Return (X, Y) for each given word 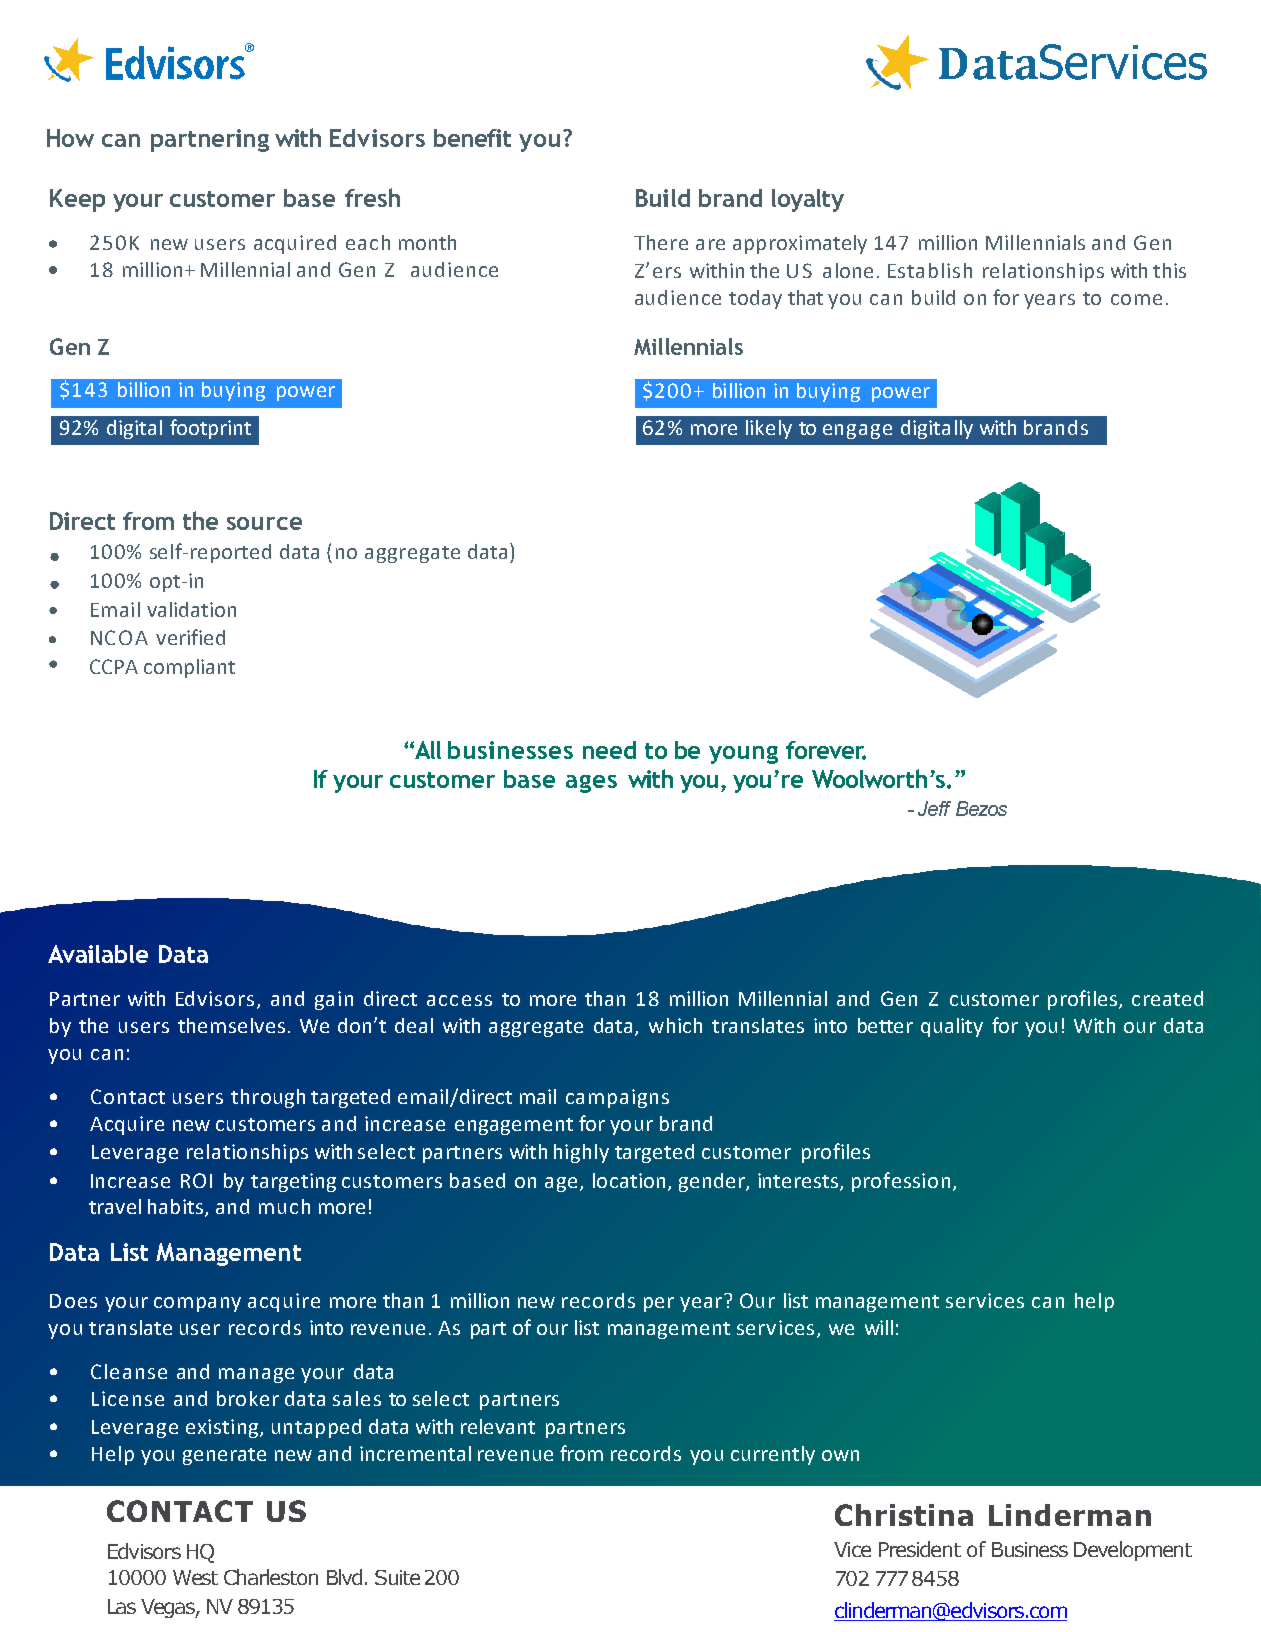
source (264, 523)
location (629, 1180)
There (661, 242)
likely (769, 429)
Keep (77, 200)
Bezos (981, 808)
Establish (930, 270)
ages (591, 784)
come (1136, 299)
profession (901, 1182)
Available (98, 954)
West (195, 1577)
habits (175, 1206)
